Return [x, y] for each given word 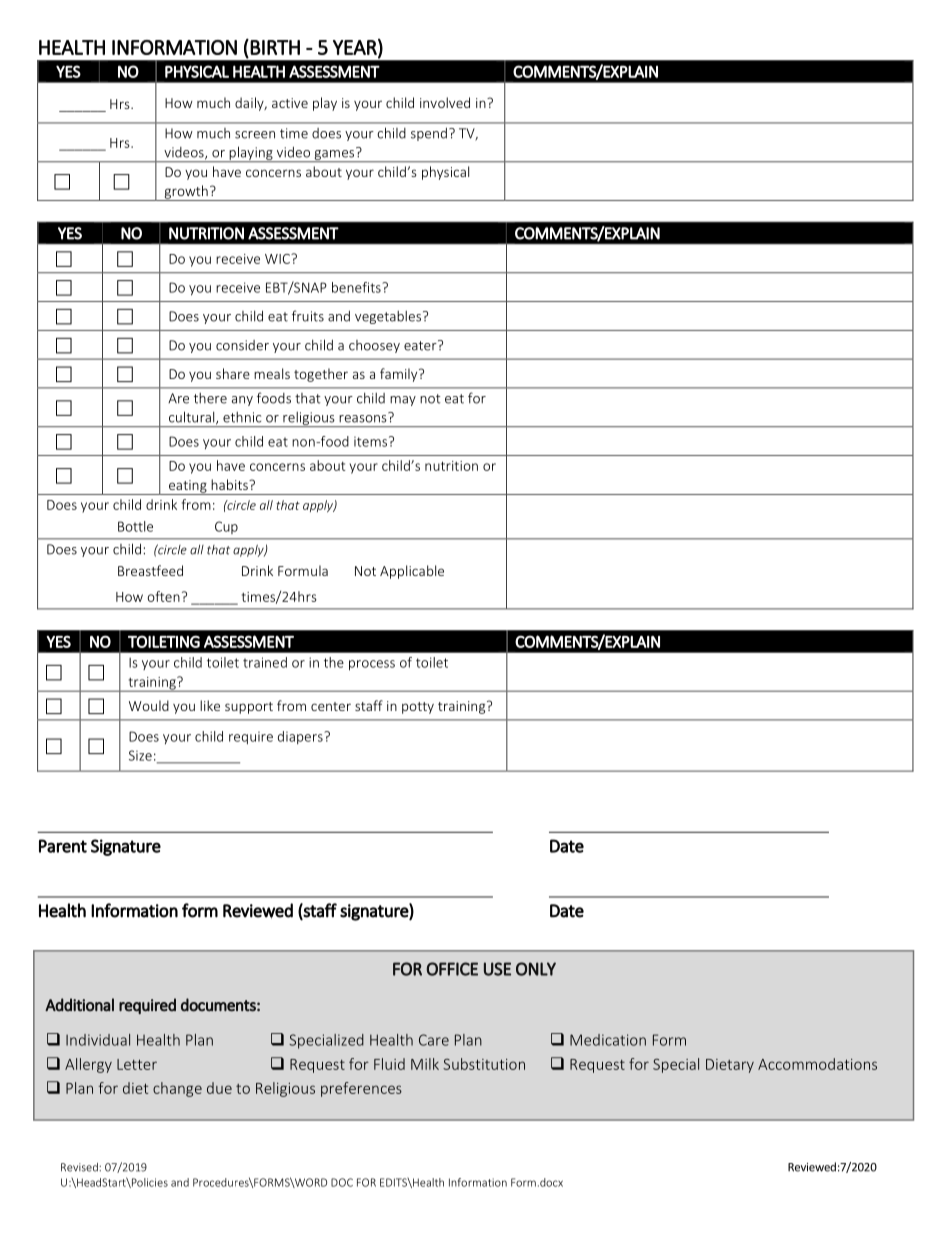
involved [445, 102]
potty [418, 708]
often [163, 596]
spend [429, 134]
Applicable [412, 572]
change [177, 1089]
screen [255, 135]
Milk [425, 1064]
